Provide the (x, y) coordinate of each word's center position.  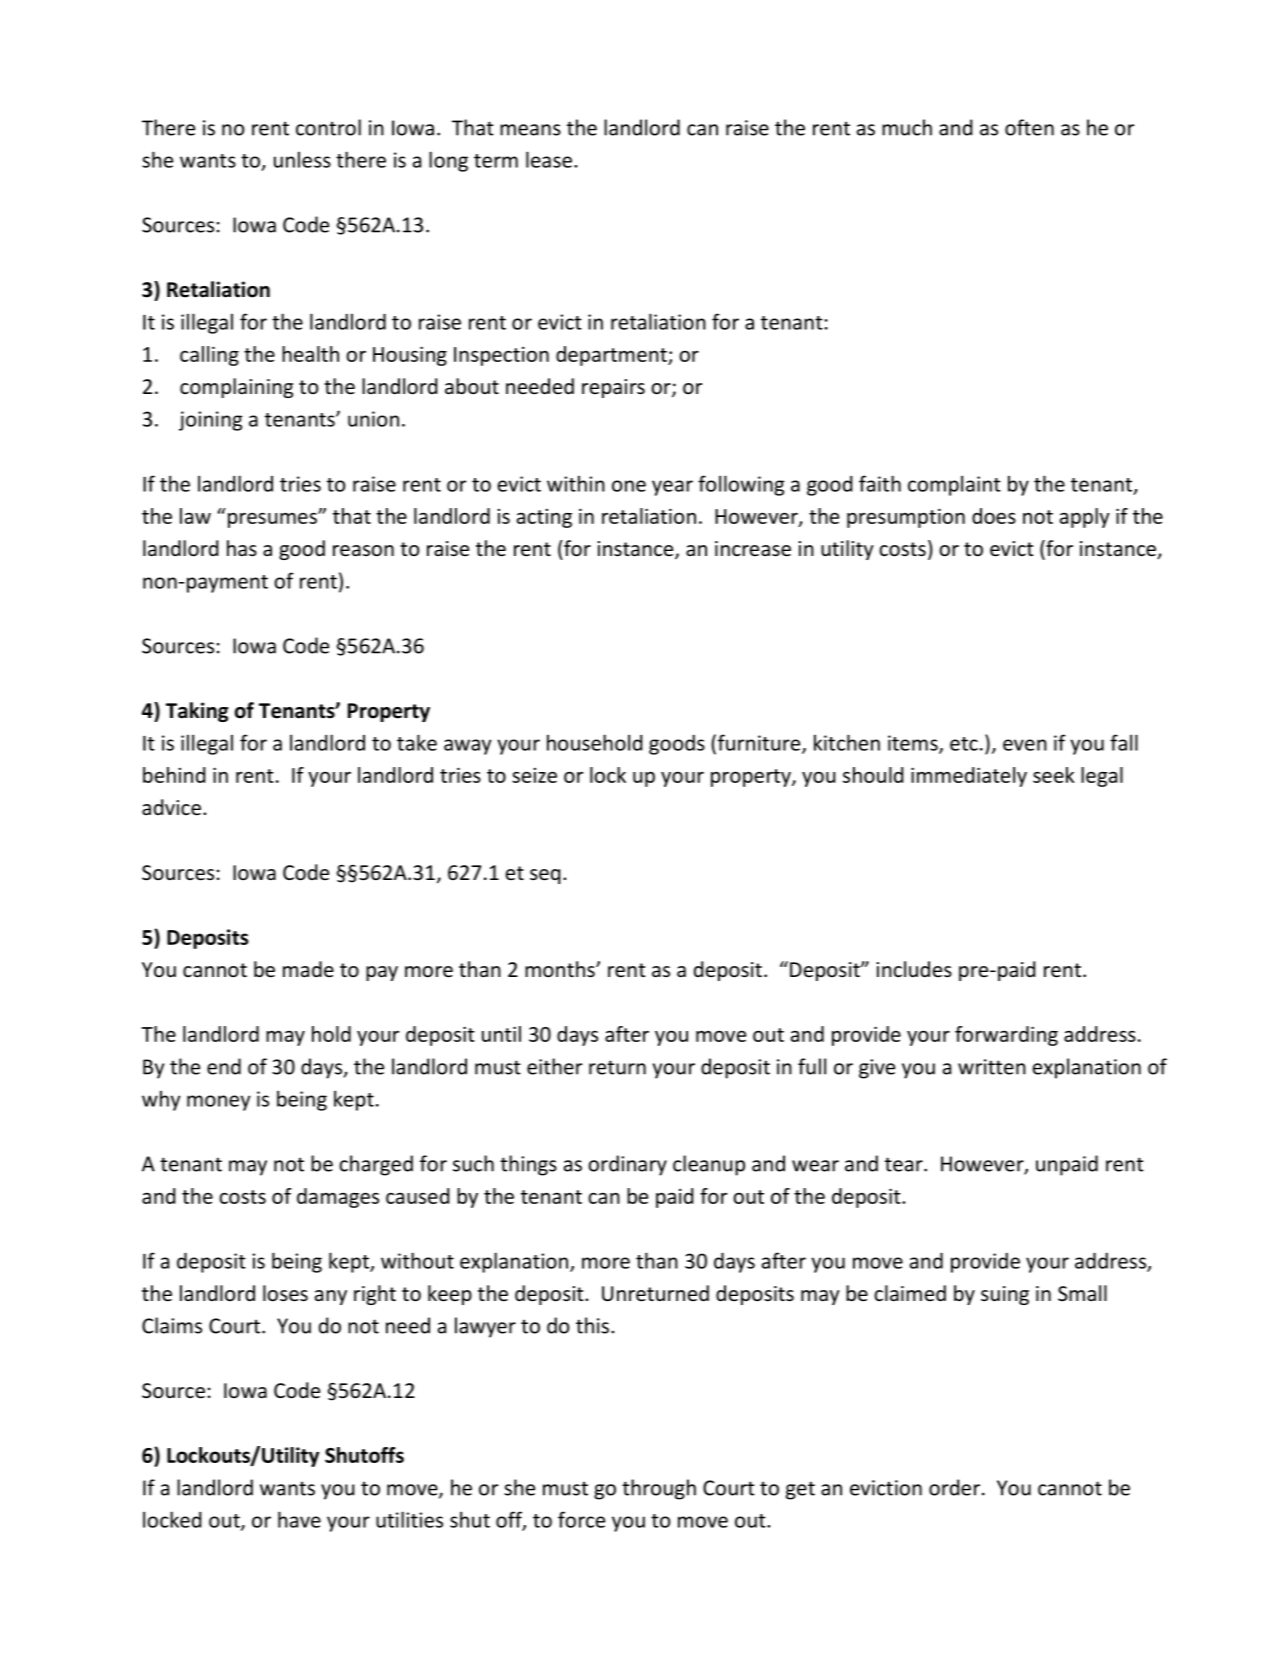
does (994, 516)
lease (549, 159)
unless (302, 159)
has (242, 548)
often (1029, 127)
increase (753, 549)
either (554, 1066)
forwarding (1006, 1036)
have (299, 1519)
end (224, 1066)
